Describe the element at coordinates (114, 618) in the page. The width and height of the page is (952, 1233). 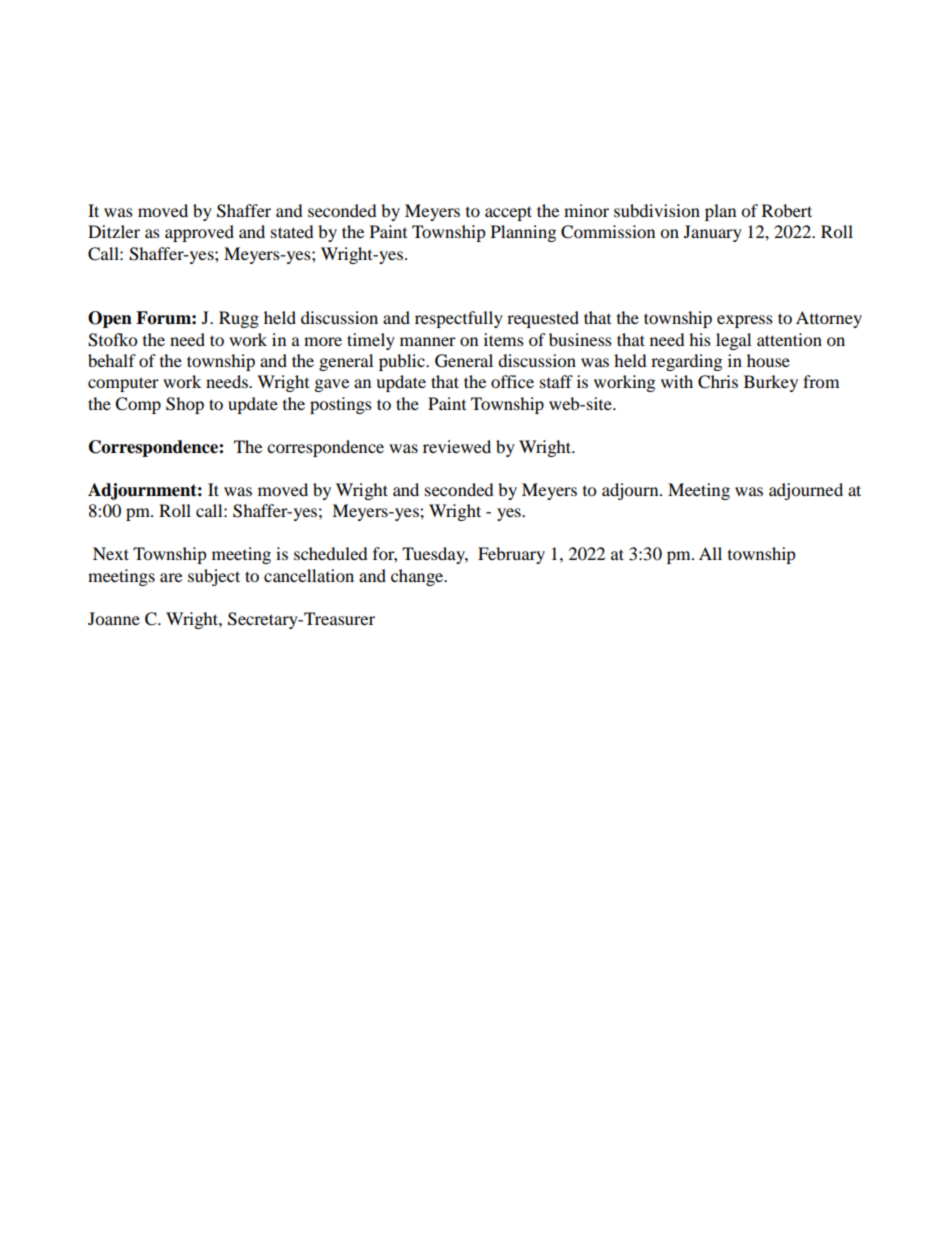
I see `Joanne` at that location.
